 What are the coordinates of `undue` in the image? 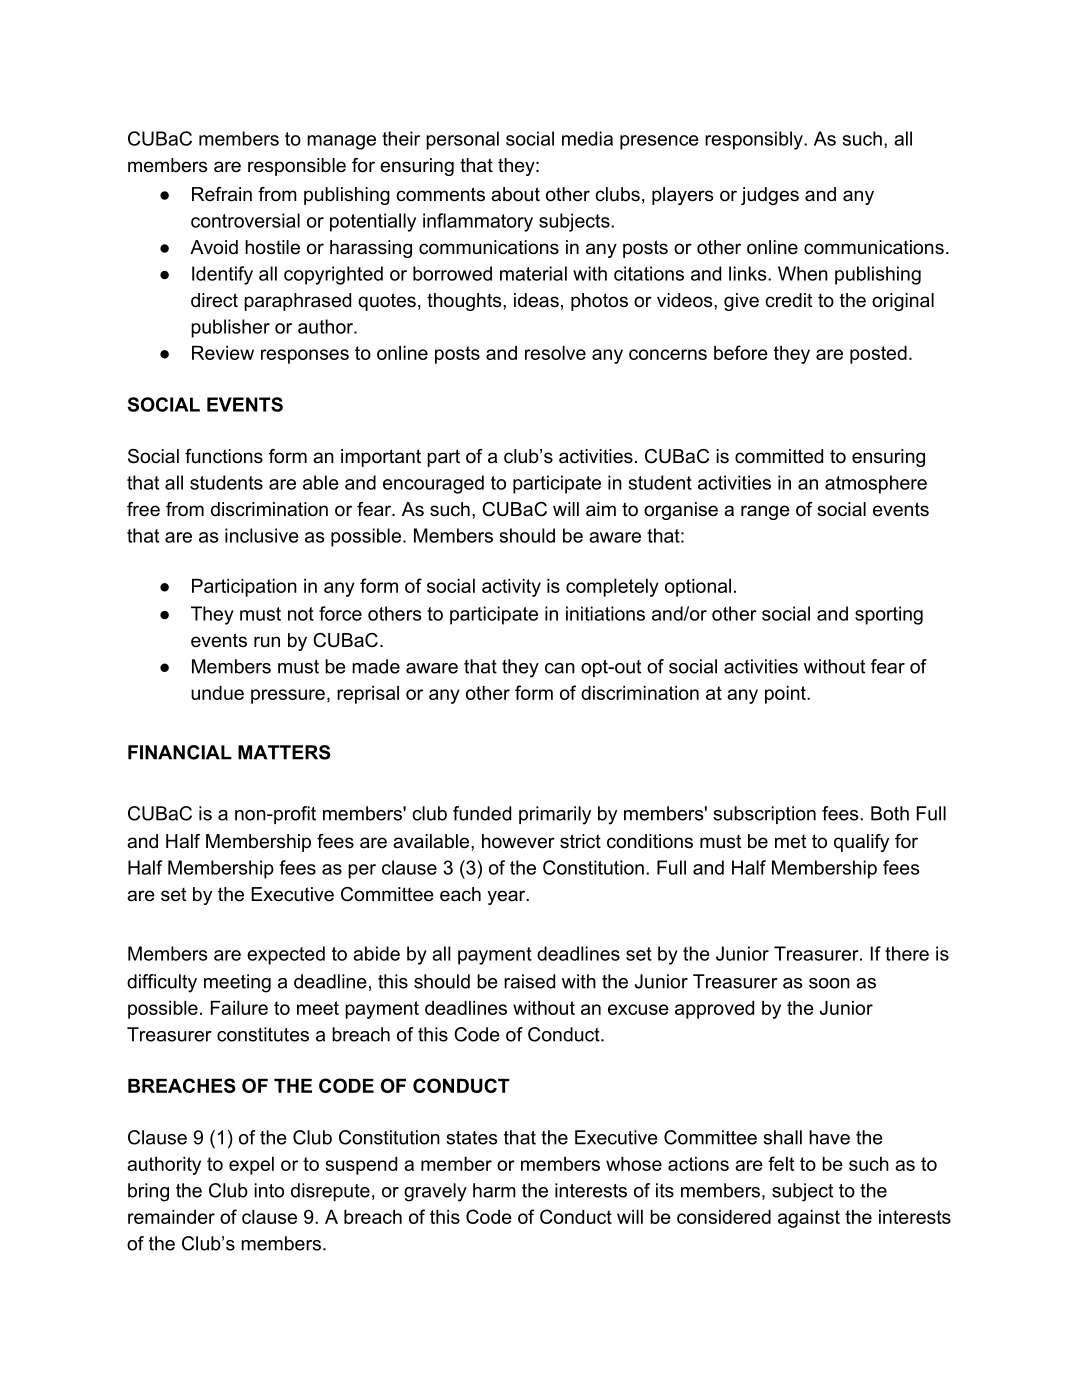 It's located at (217, 693).
